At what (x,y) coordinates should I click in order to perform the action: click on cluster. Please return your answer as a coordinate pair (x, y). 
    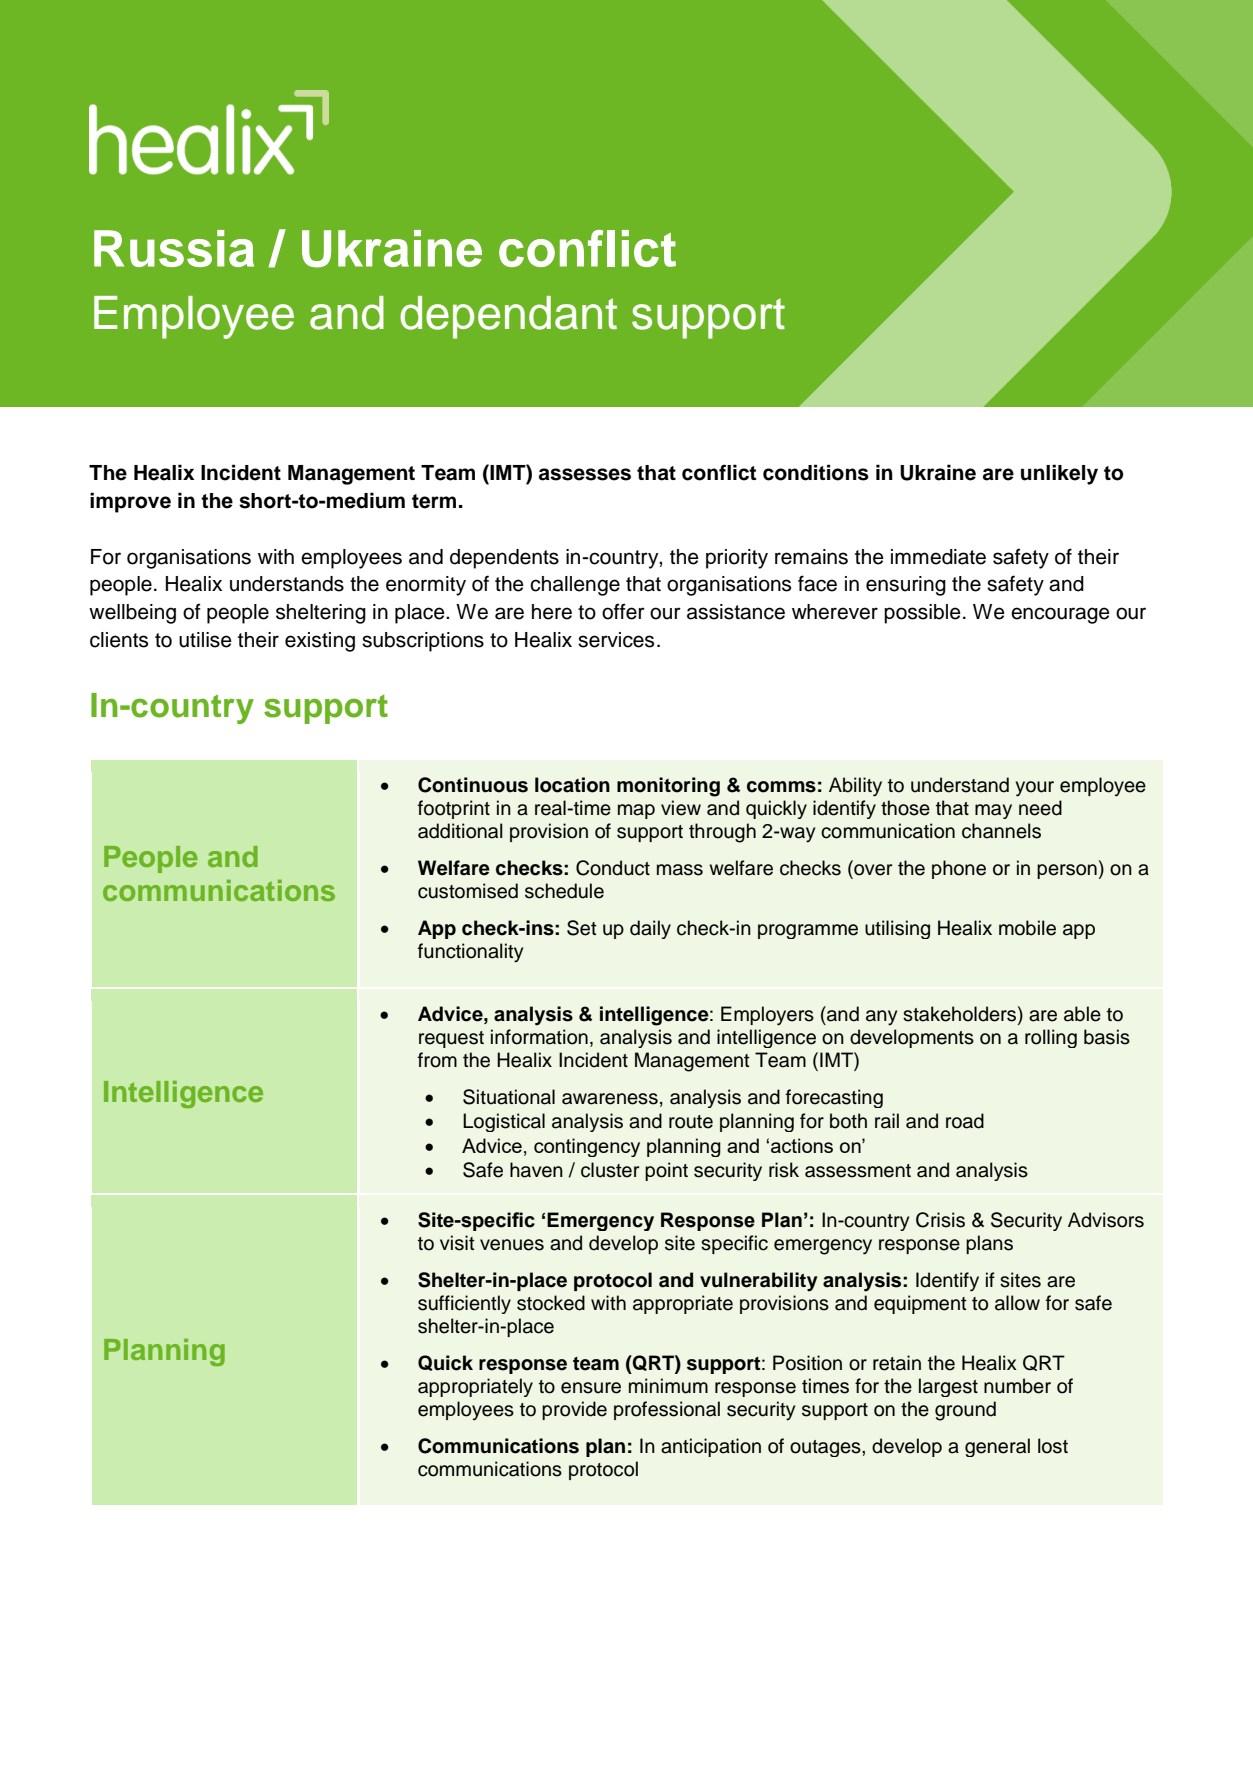
    Looking at the image, I should click on (610, 1170).
